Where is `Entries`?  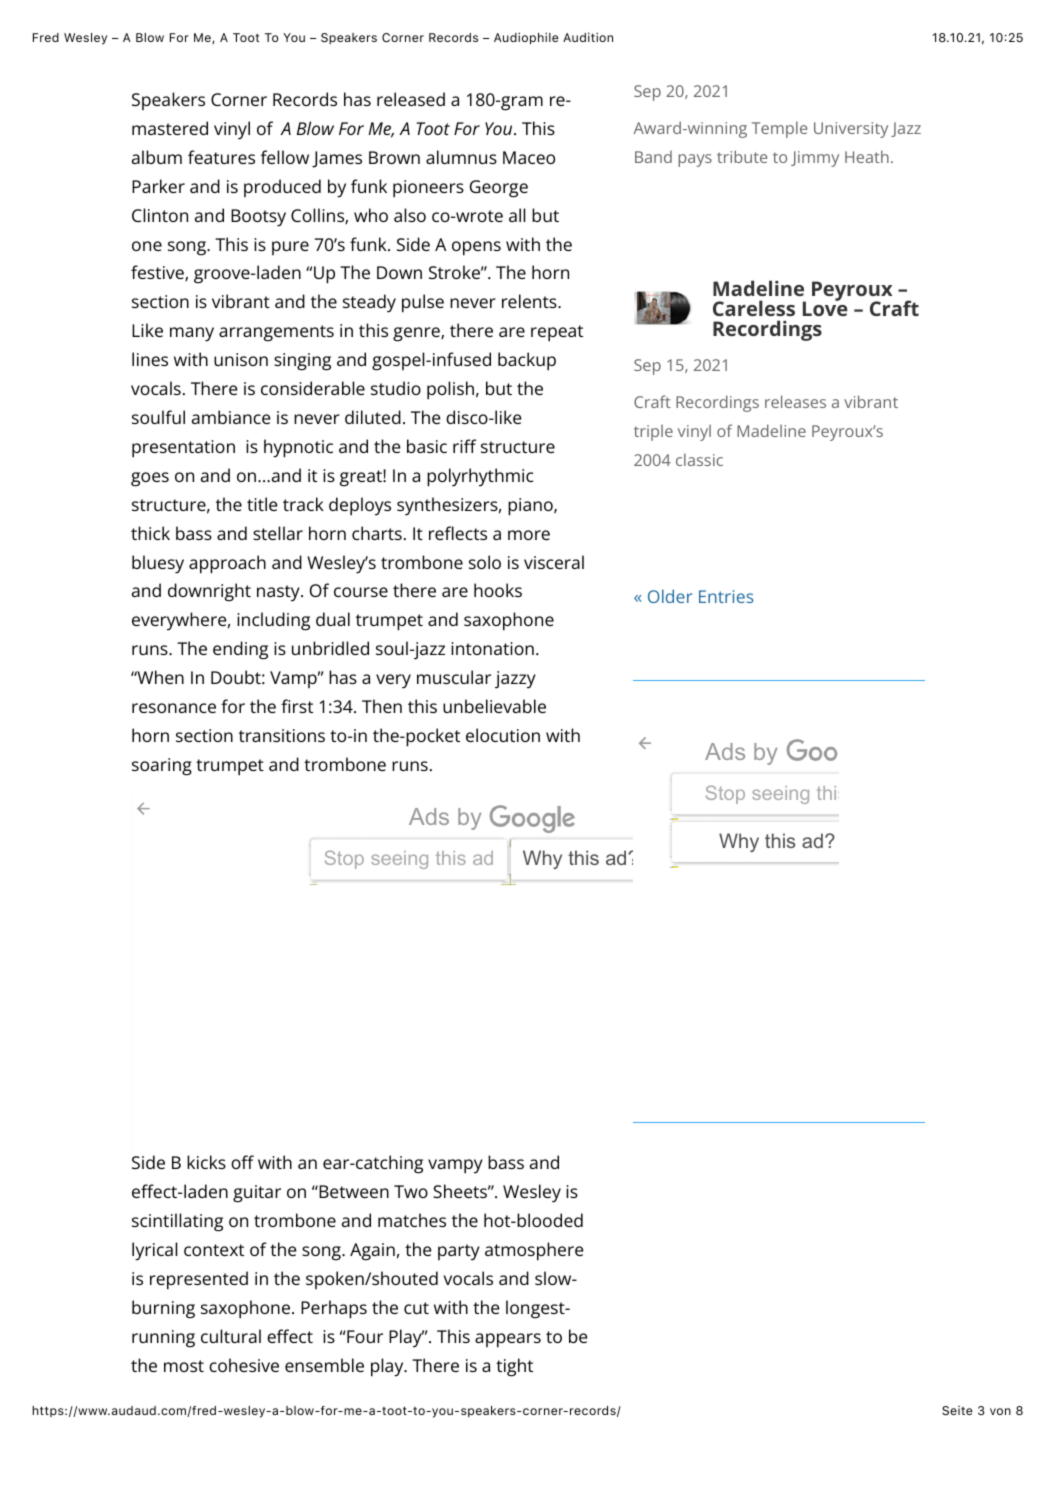
Entries is located at coordinates (726, 596).
